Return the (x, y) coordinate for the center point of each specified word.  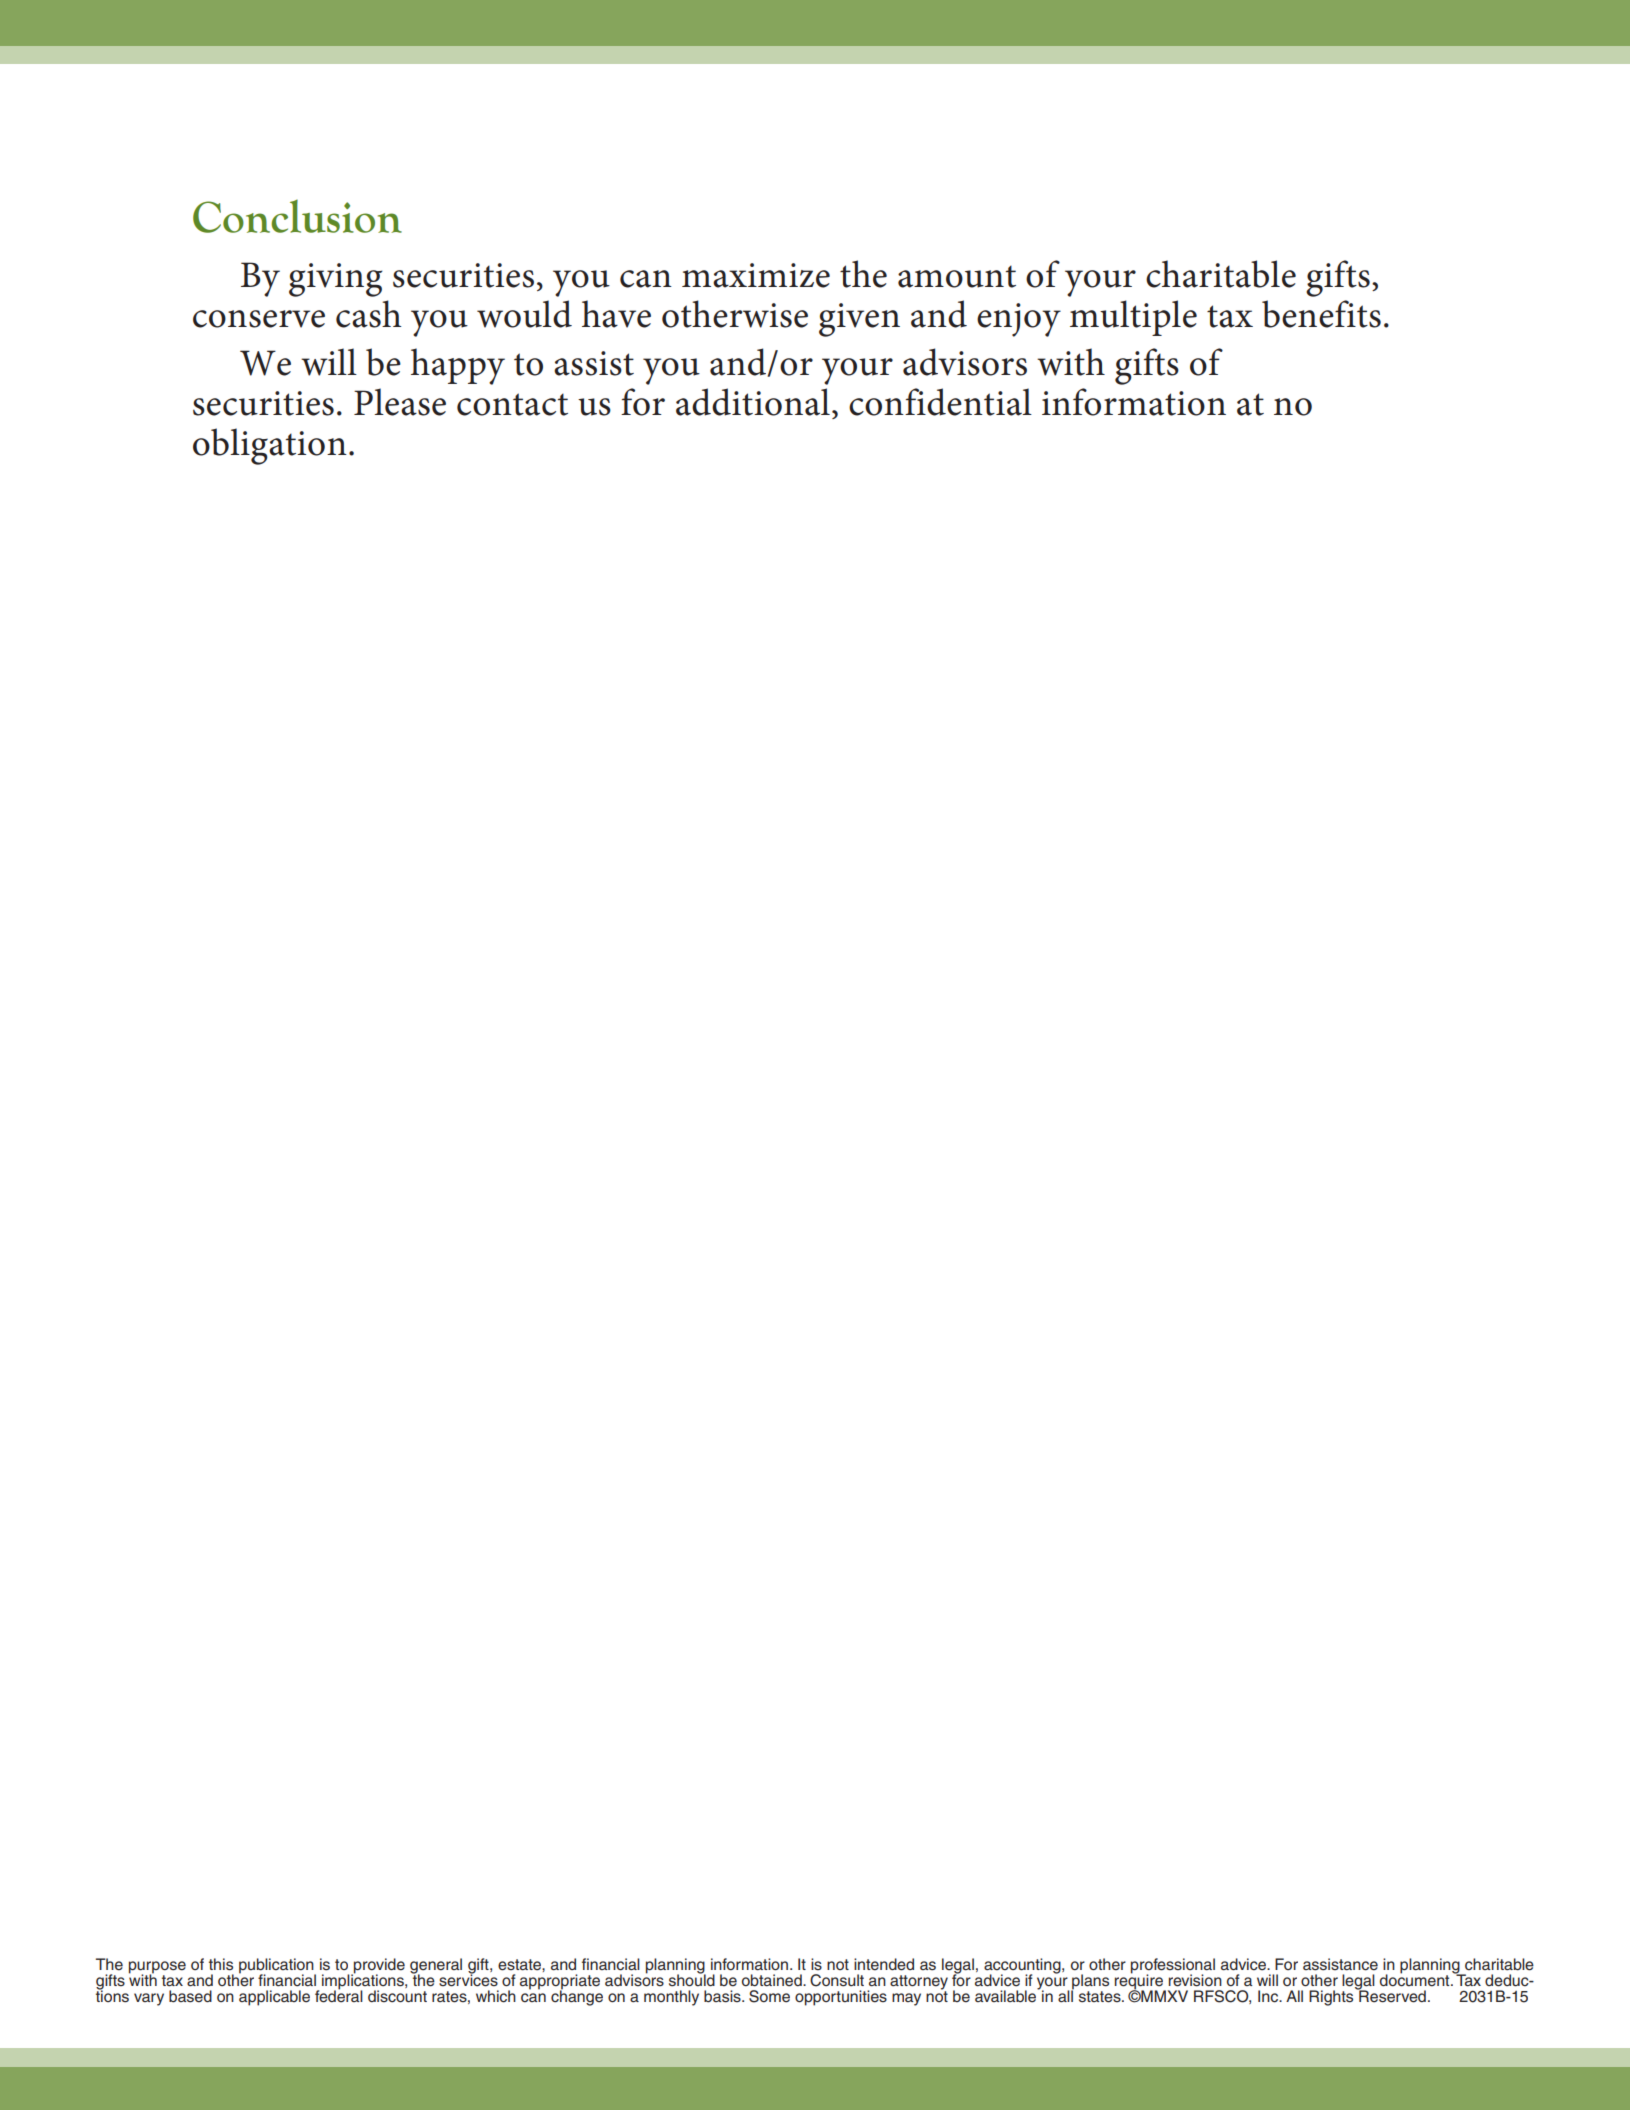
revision (1195, 1980)
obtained (773, 1980)
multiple (1133, 318)
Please (400, 402)
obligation (270, 446)
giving (336, 280)
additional (753, 402)
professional (1173, 1967)
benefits (1321, 314)
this (221, 1964)
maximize (756, 275)
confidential (940, 402)
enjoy (1019, 320)
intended (884, 1964)
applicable (274, 1998)
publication (277, 1967)
